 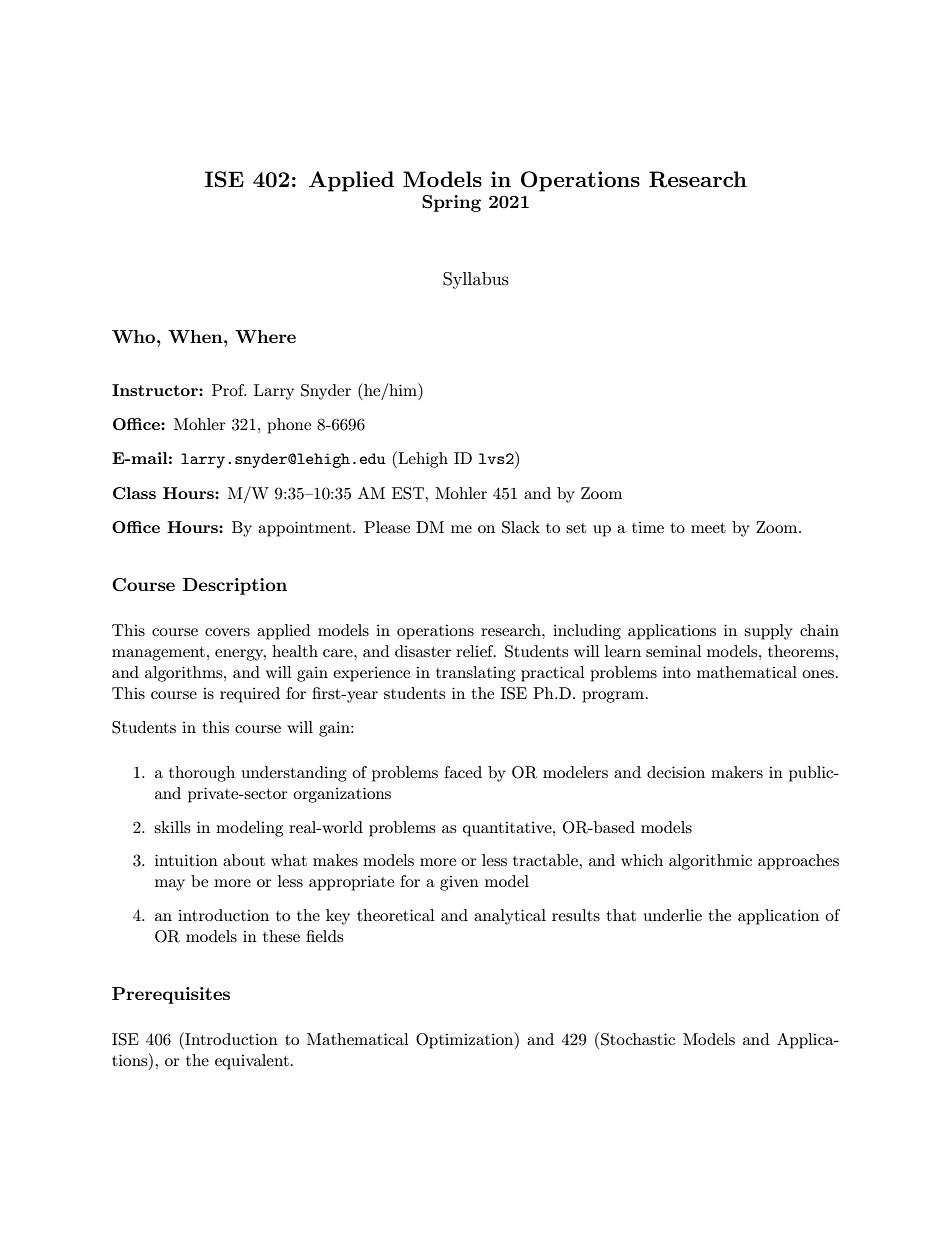 What do you see at coordinates (134, 493) in the screenshot?
I see `Class` at bounding box center [134, 493].
